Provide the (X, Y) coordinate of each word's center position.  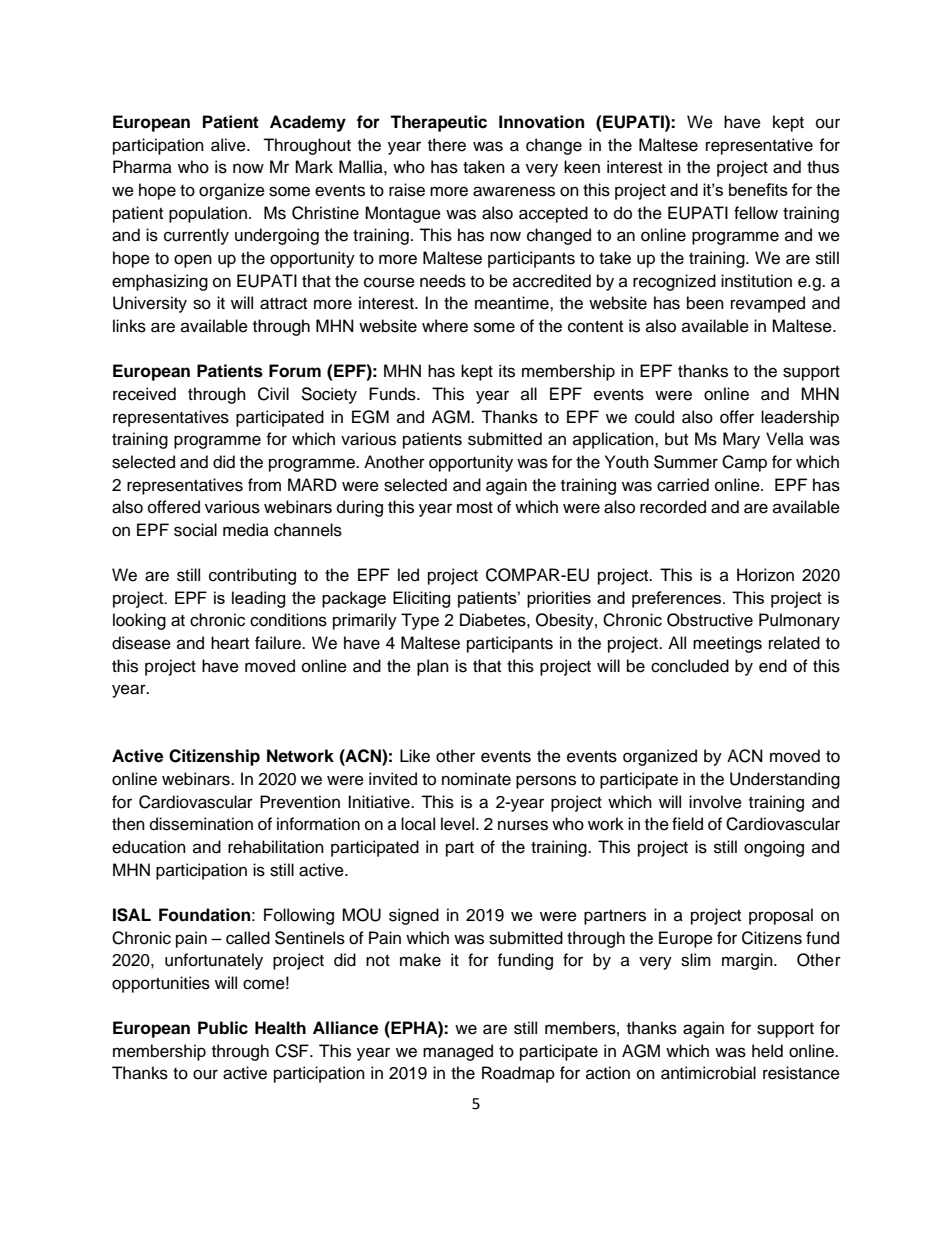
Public (223, 1028)
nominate (476, 779)
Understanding (785, 780)
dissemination (201, 824)
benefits (758, 189)
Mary (741, 440)
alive (229, 145)
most (475, 508)
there (447, 145)
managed (458, 1052)
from (264, 485)
